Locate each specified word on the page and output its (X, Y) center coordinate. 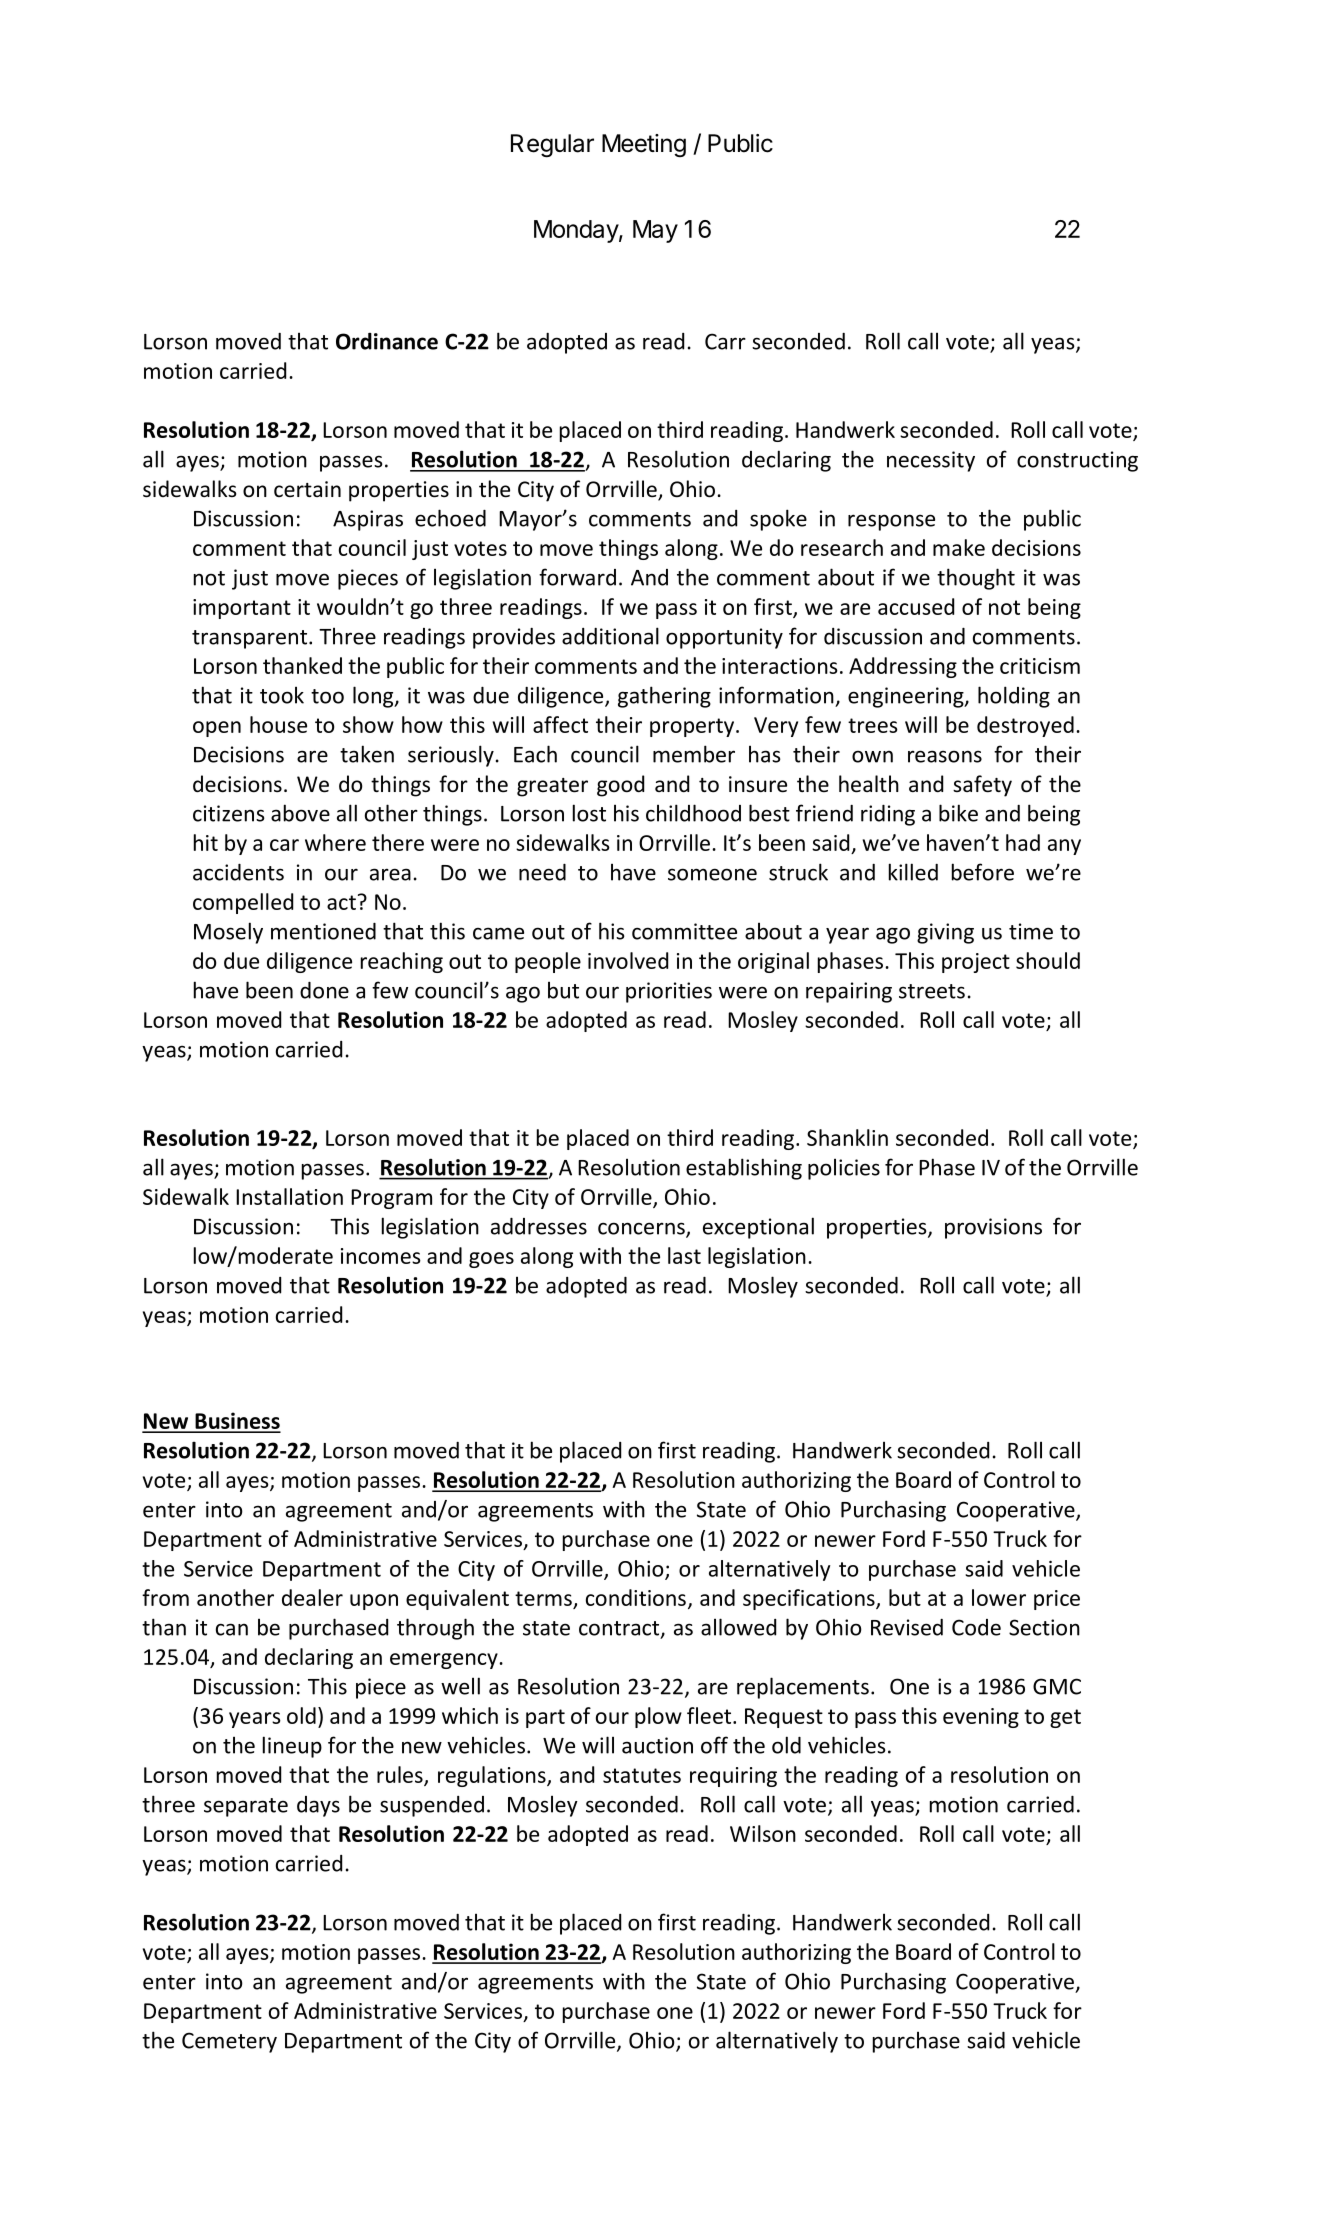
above (300, 813)
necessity (931, 461)
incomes (381, 1256)
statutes (642, 1775)
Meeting (644, 145)
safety (982, 786)
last (684, 1255)
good (620, 786)
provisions (993, 1228)
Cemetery (229, 2042)
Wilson (763, 1833)
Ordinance (387, 341)
